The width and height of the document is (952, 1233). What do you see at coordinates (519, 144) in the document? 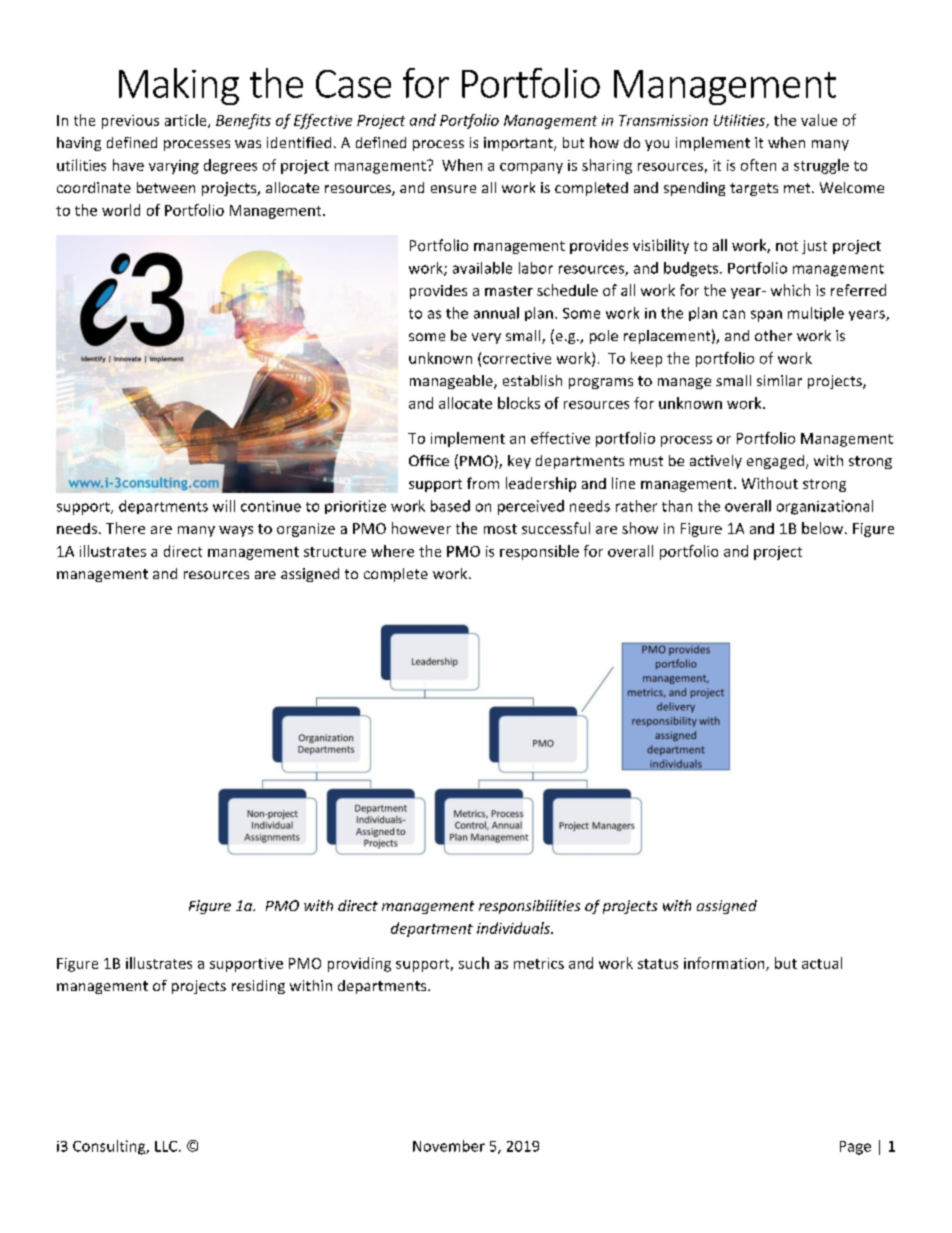
I see `important` at bounding box center [519, 144].
